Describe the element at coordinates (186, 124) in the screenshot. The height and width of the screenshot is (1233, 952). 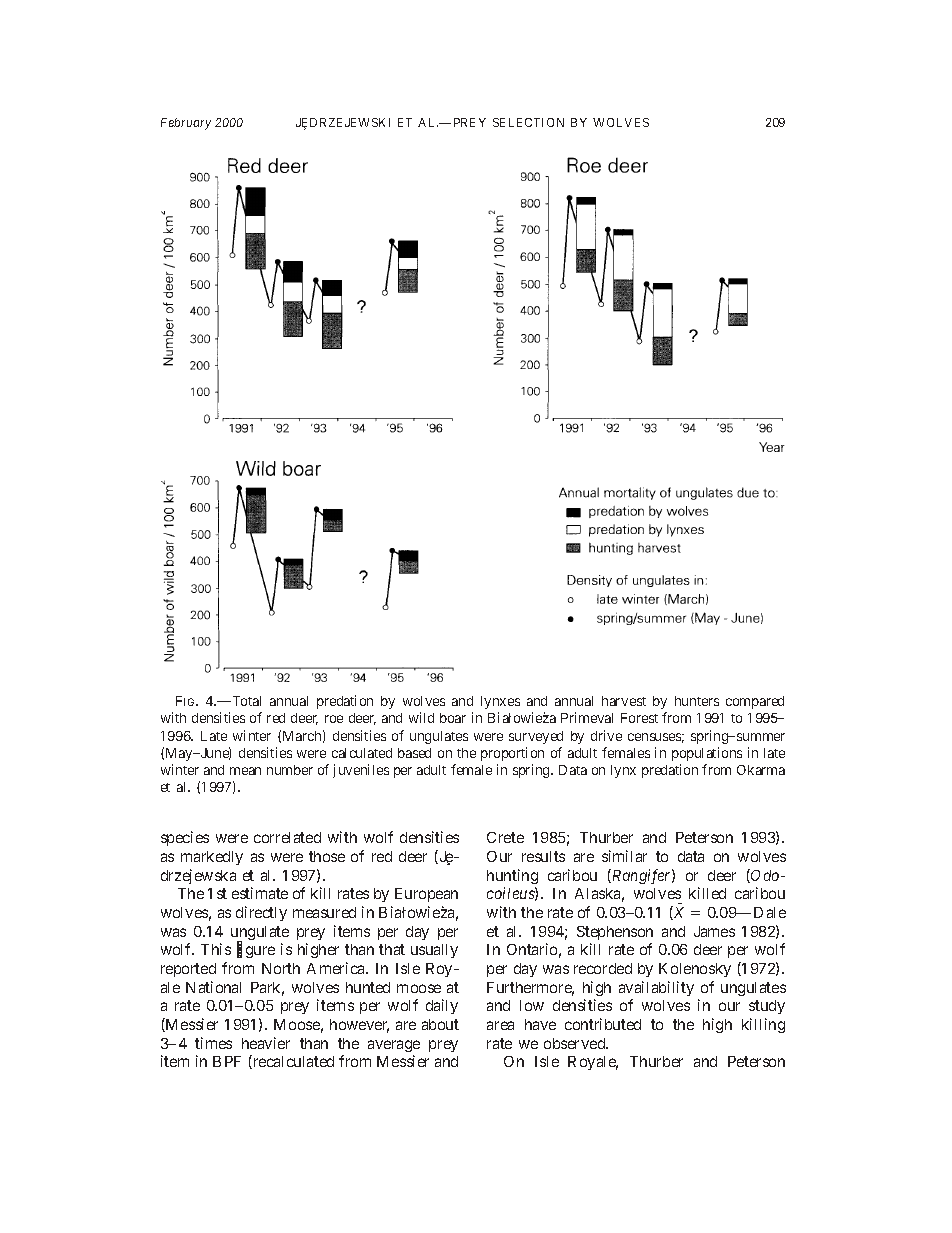
I see `February` at that location.
